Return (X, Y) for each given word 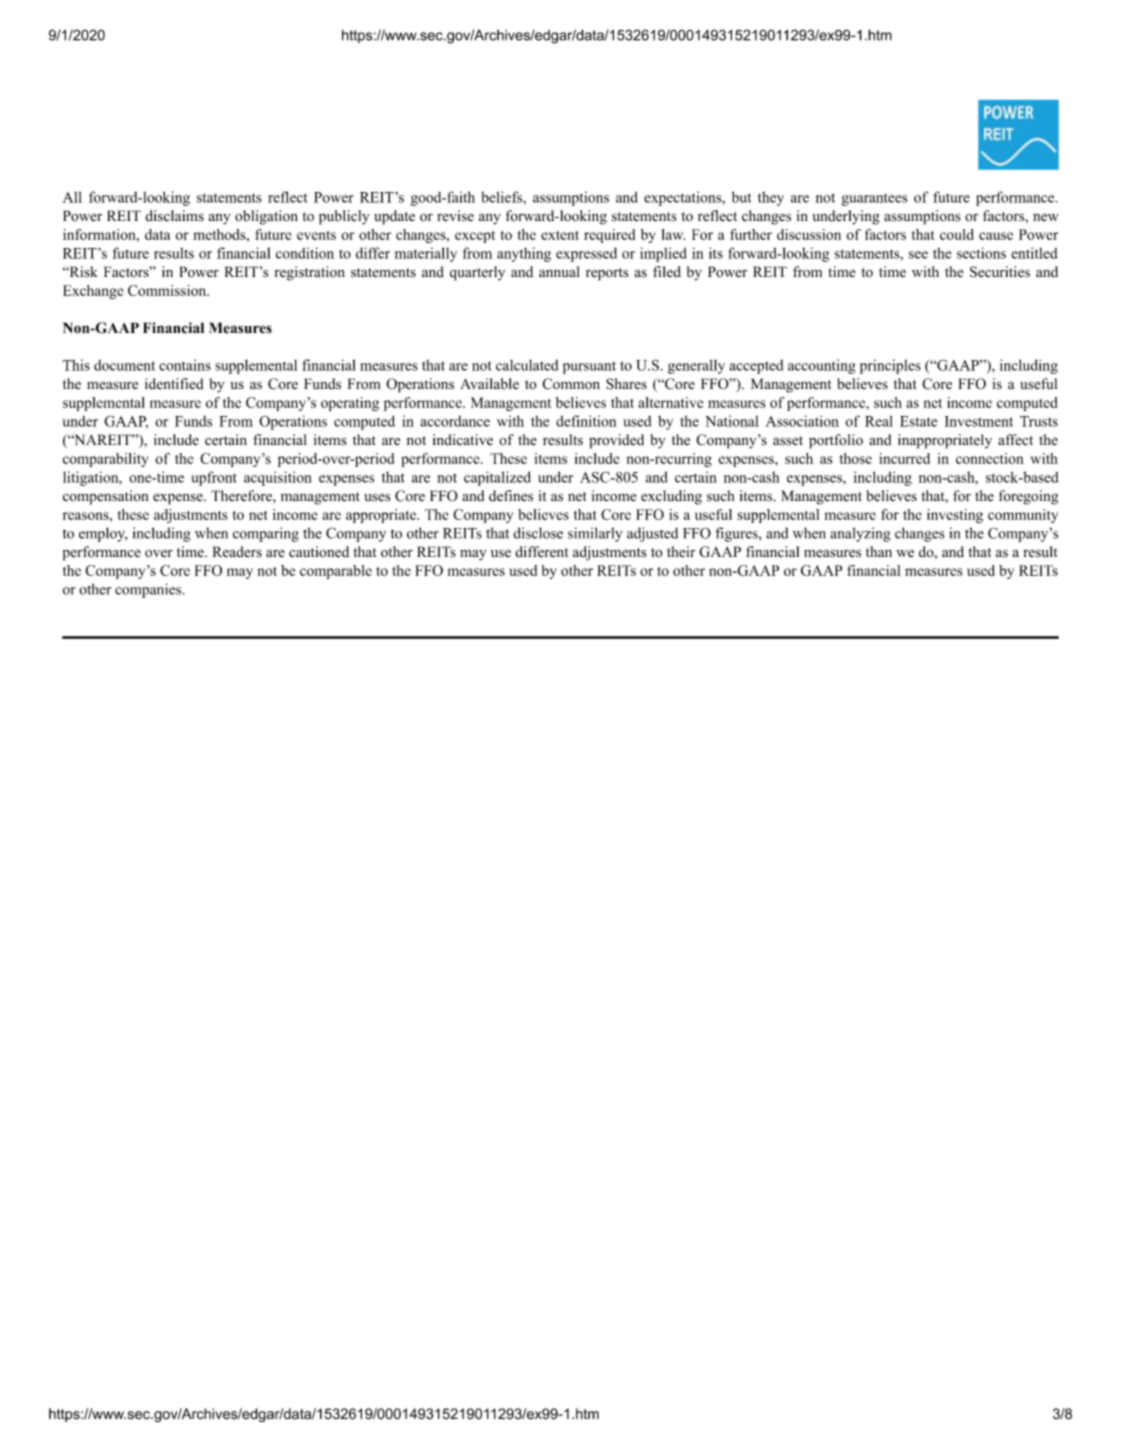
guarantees (875, 199)
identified (174, 384)
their (681, 552)
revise (455, 216)
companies (149, 590)
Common (571, 384)
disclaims (174, 216)
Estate (918, 421)
